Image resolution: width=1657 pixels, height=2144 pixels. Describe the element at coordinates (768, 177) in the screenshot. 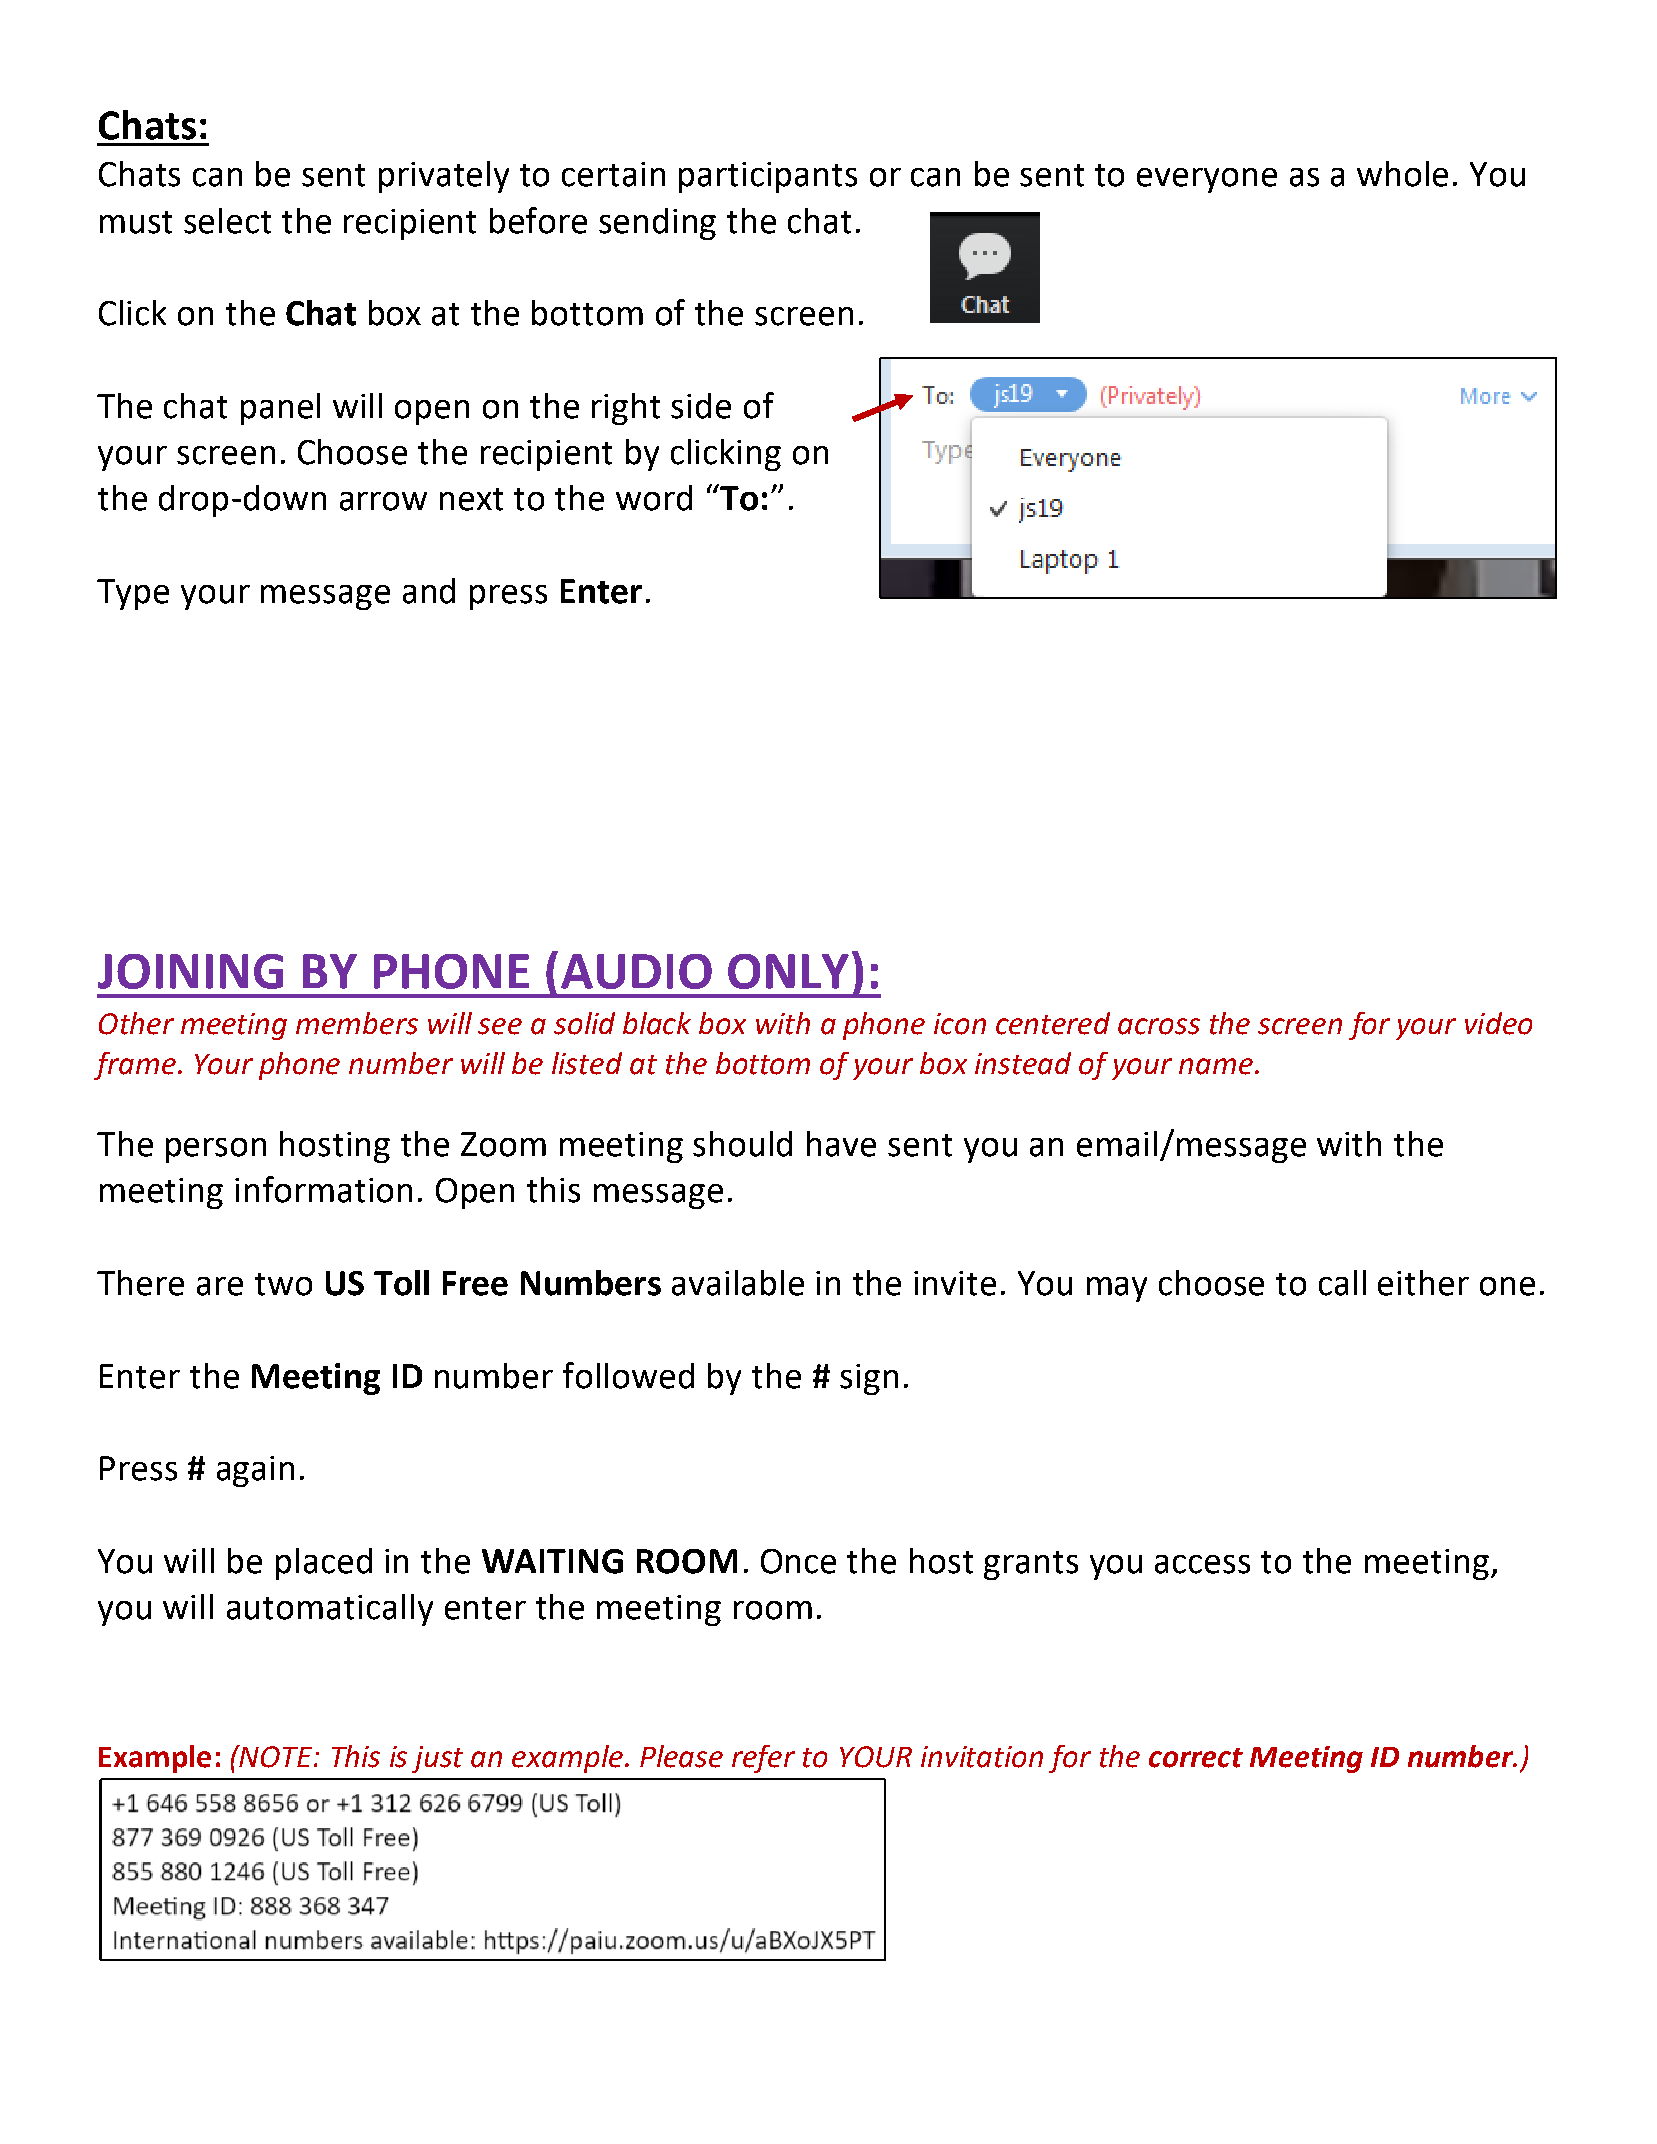

I see `participants` at that location.
